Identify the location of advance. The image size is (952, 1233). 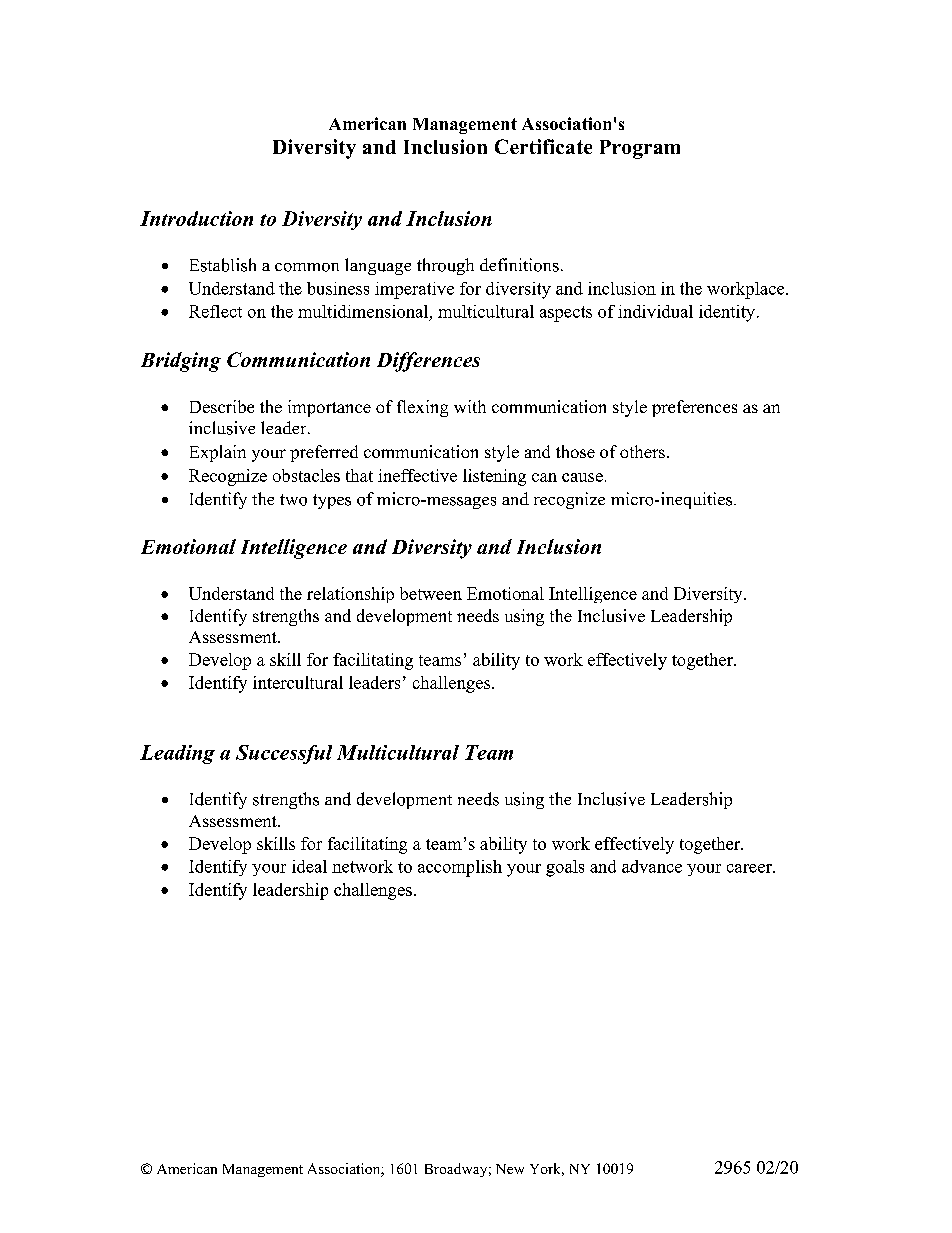
(652, 866).
